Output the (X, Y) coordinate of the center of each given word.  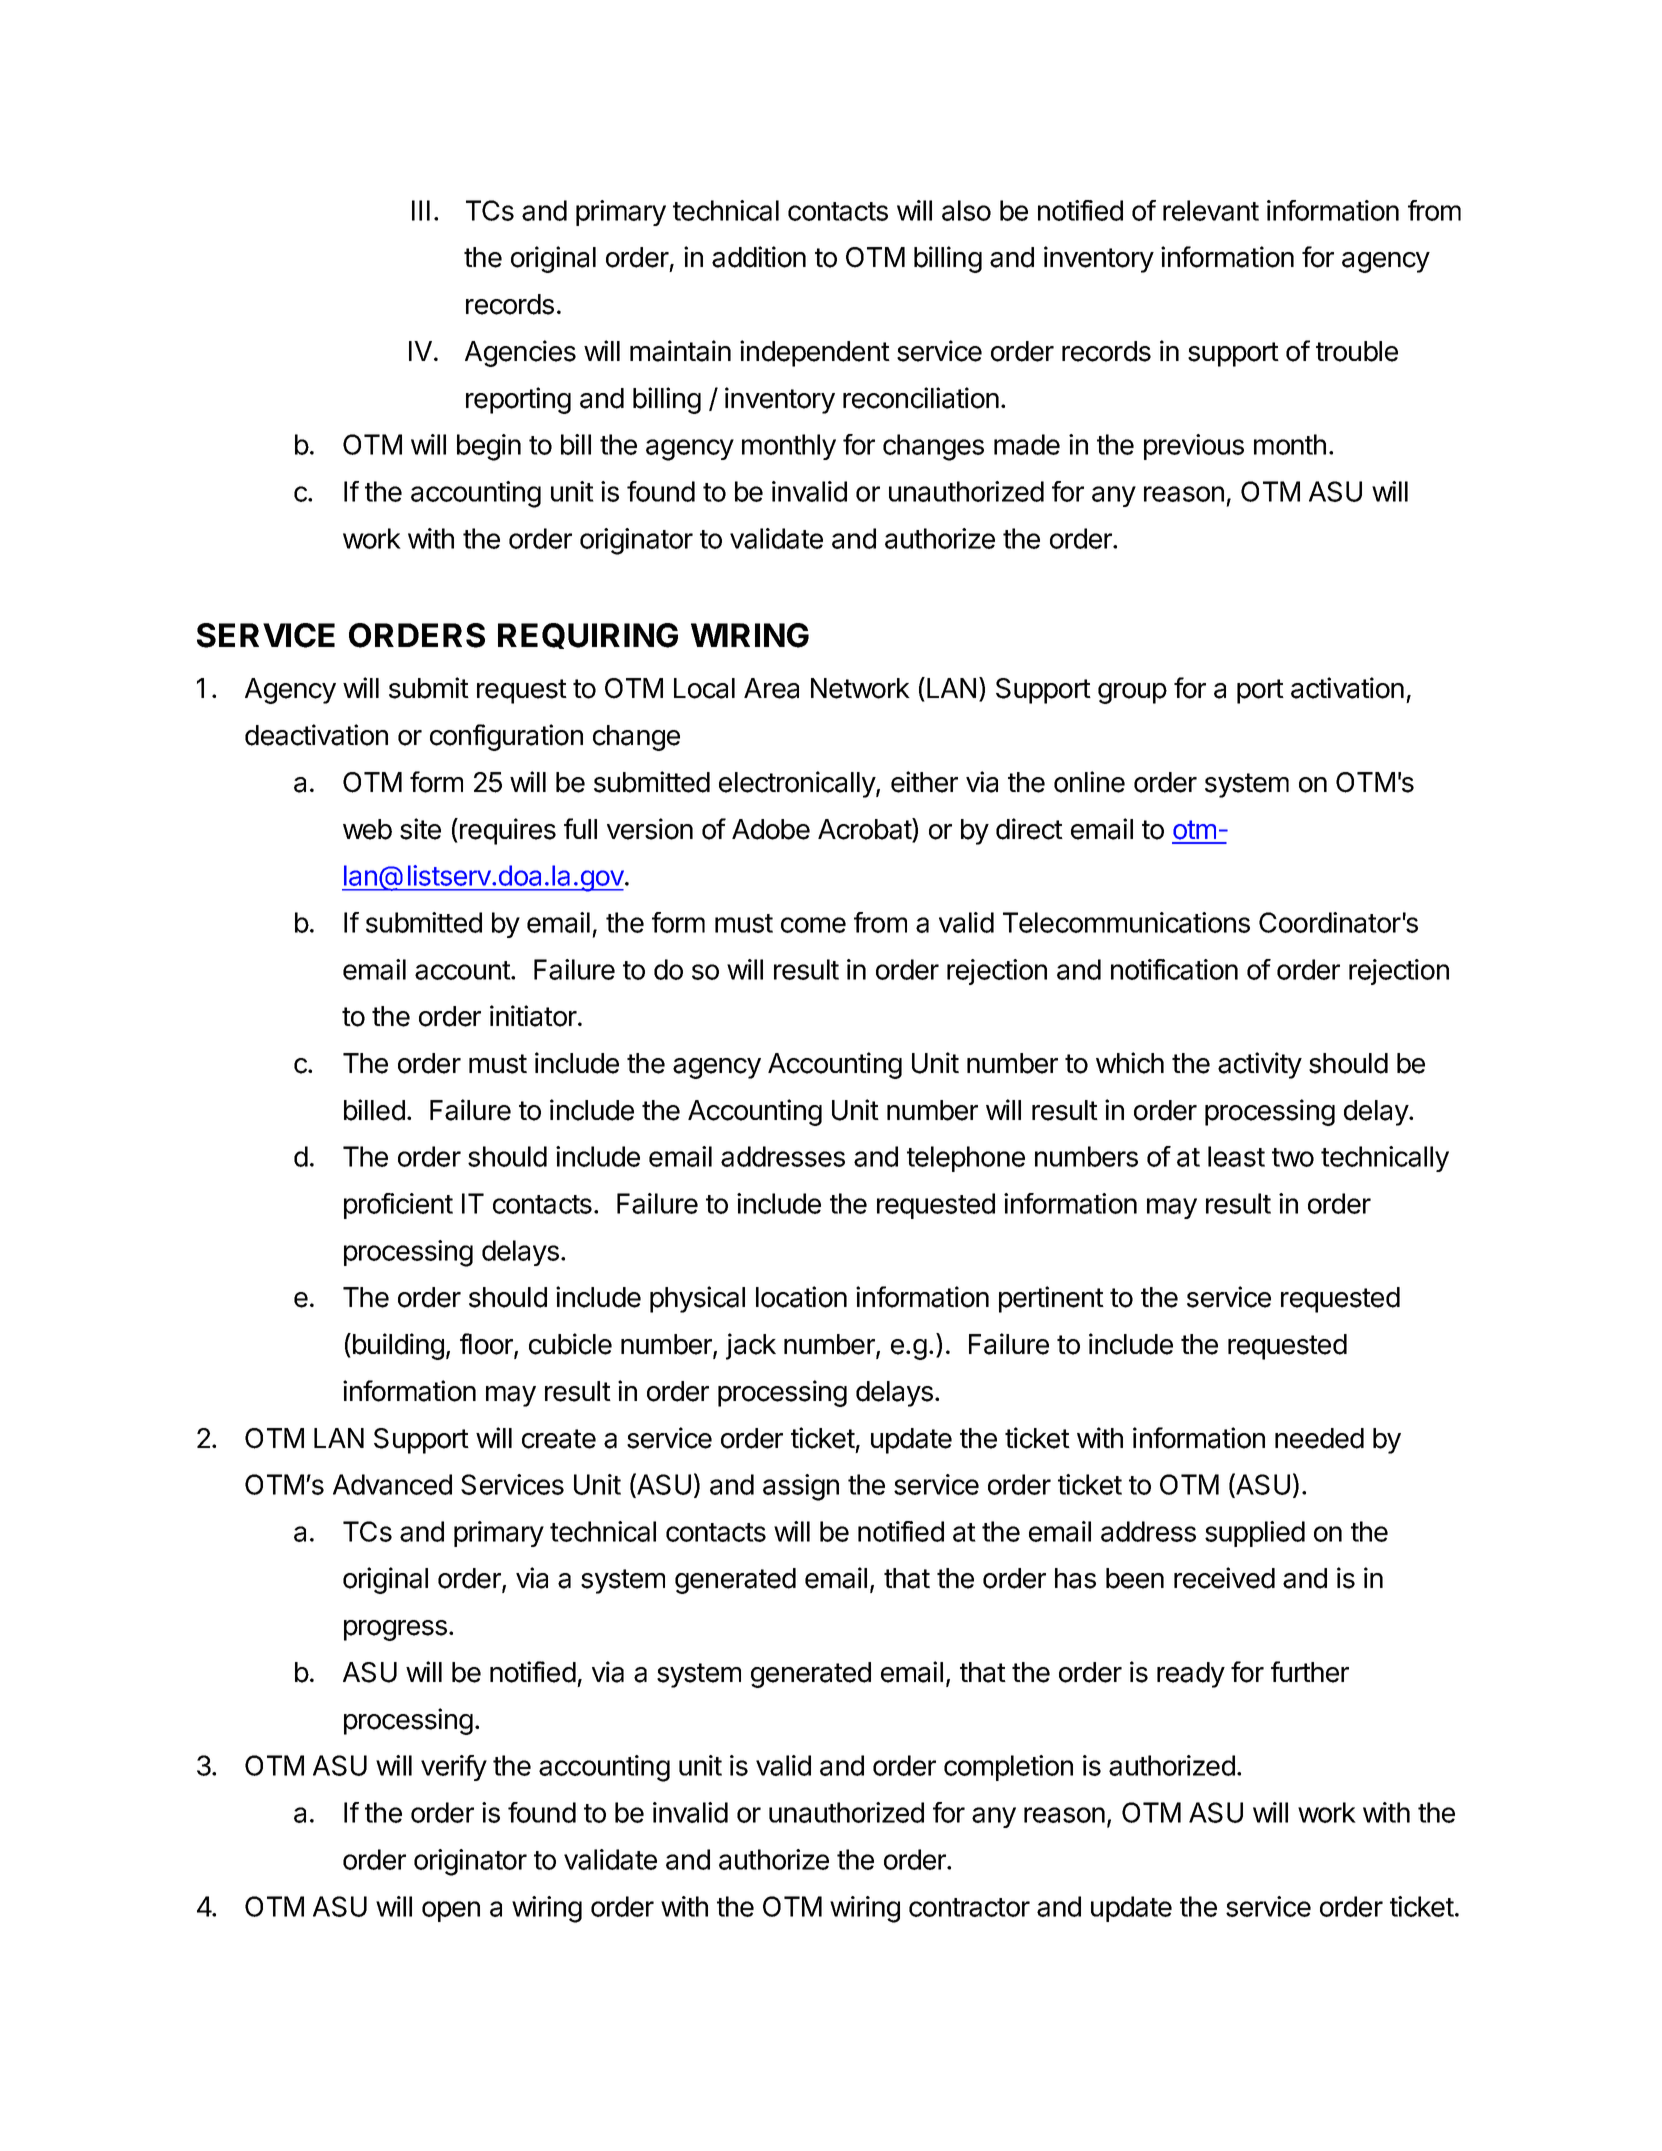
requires (508, 831)
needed (1319, 1438)
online (1089, 782)
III (421, 210)
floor (487, 1345)
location (801, 1297)
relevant (1211, 210)
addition (759, 257)
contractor (969, 1907)
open (451, 1911)
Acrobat (865, 830)
